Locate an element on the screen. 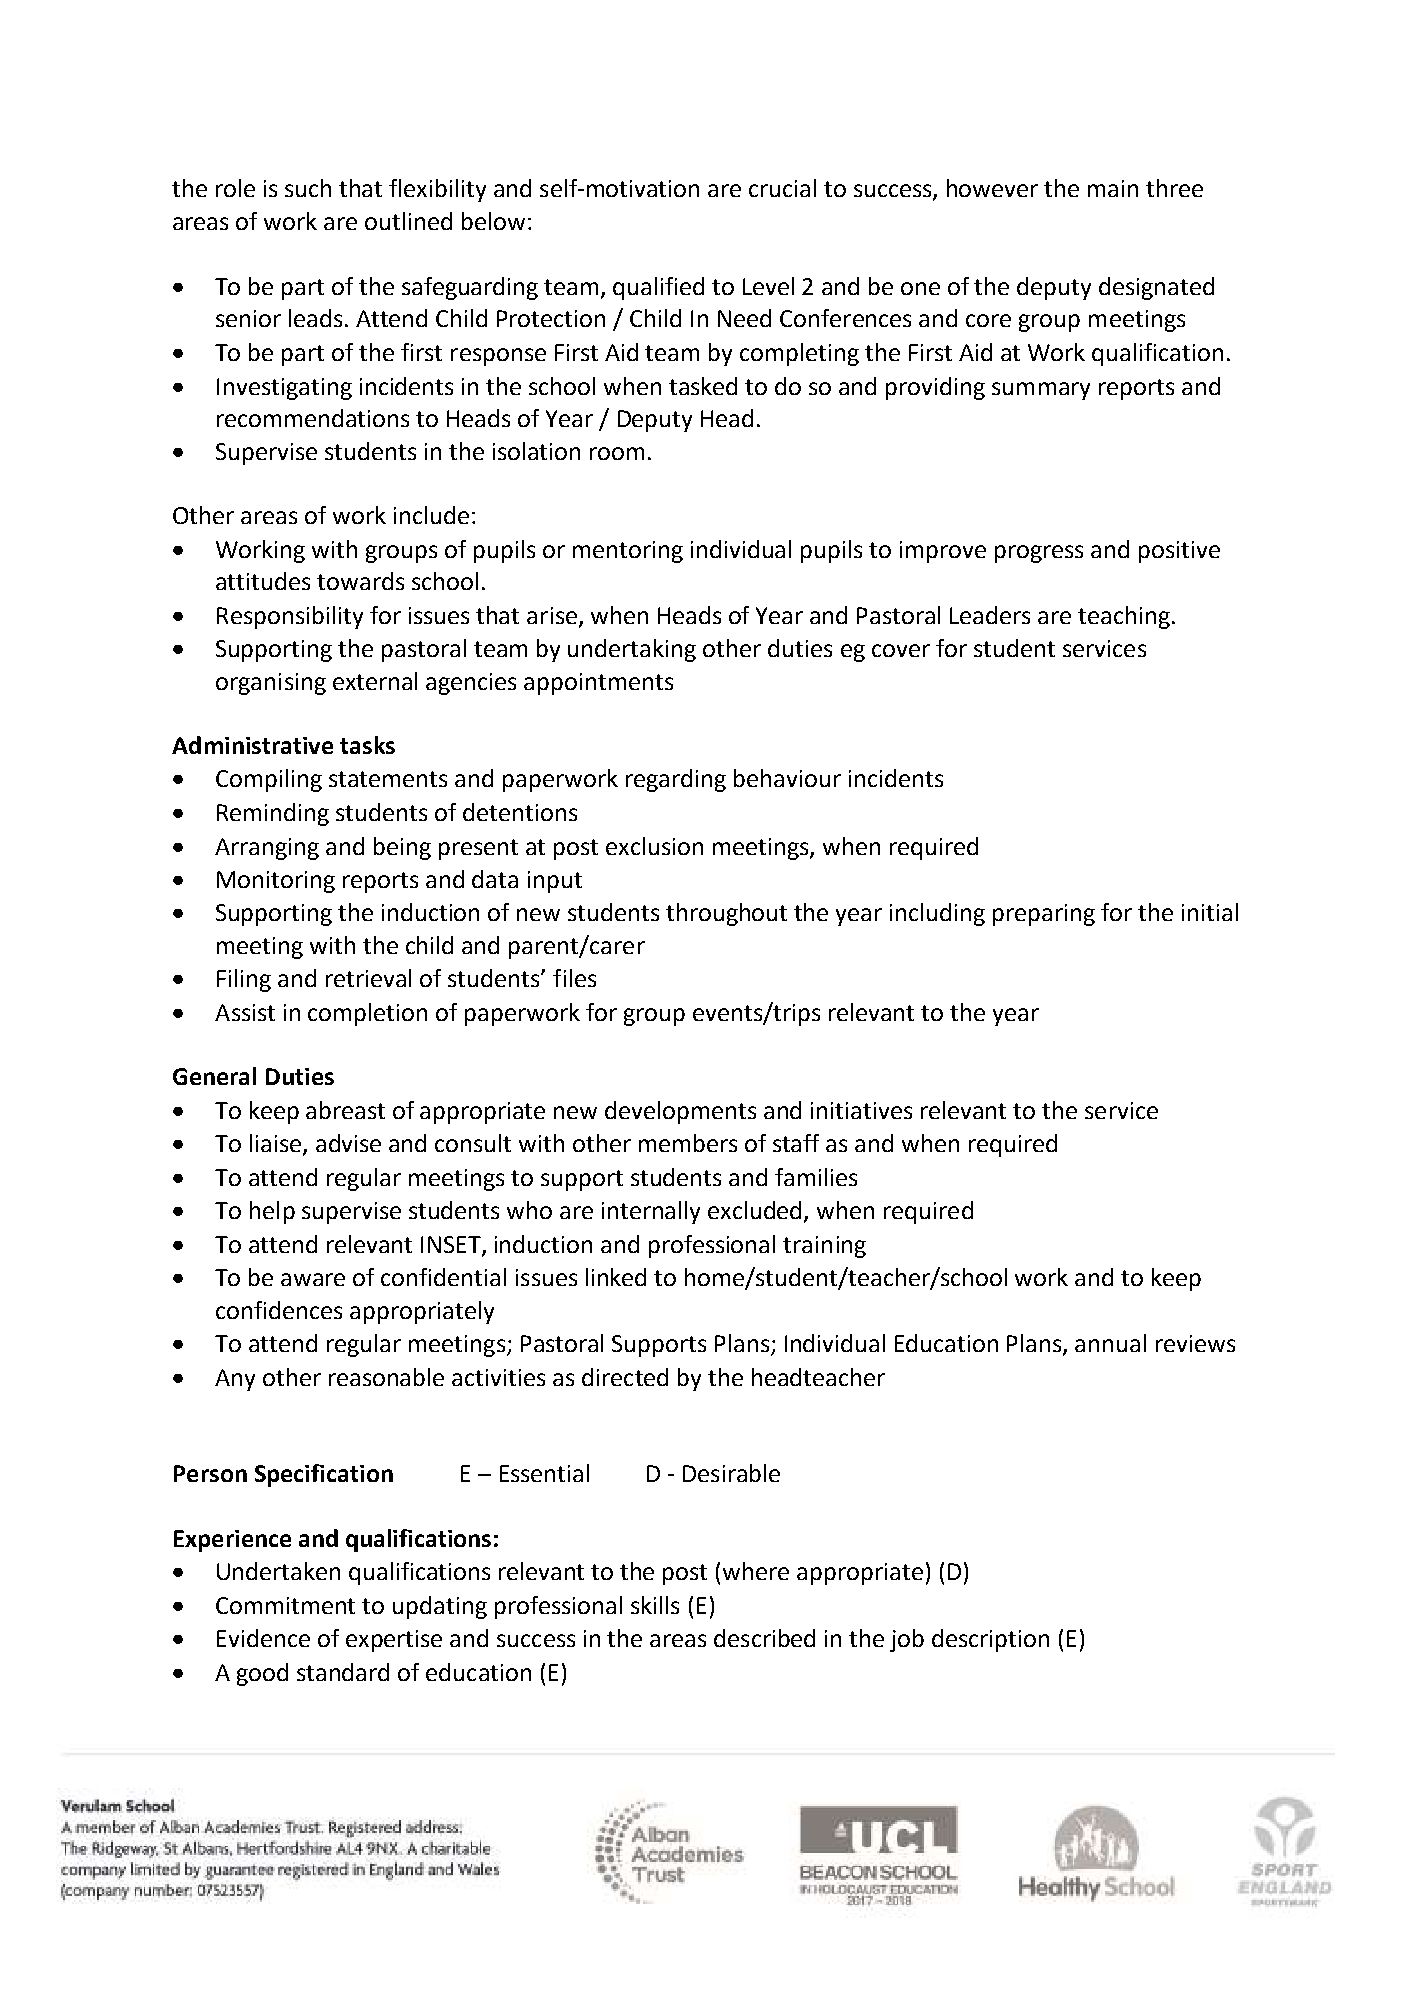 This screenshot has width=1424, height=2016. throughout is located at coordinates (726, 914).
